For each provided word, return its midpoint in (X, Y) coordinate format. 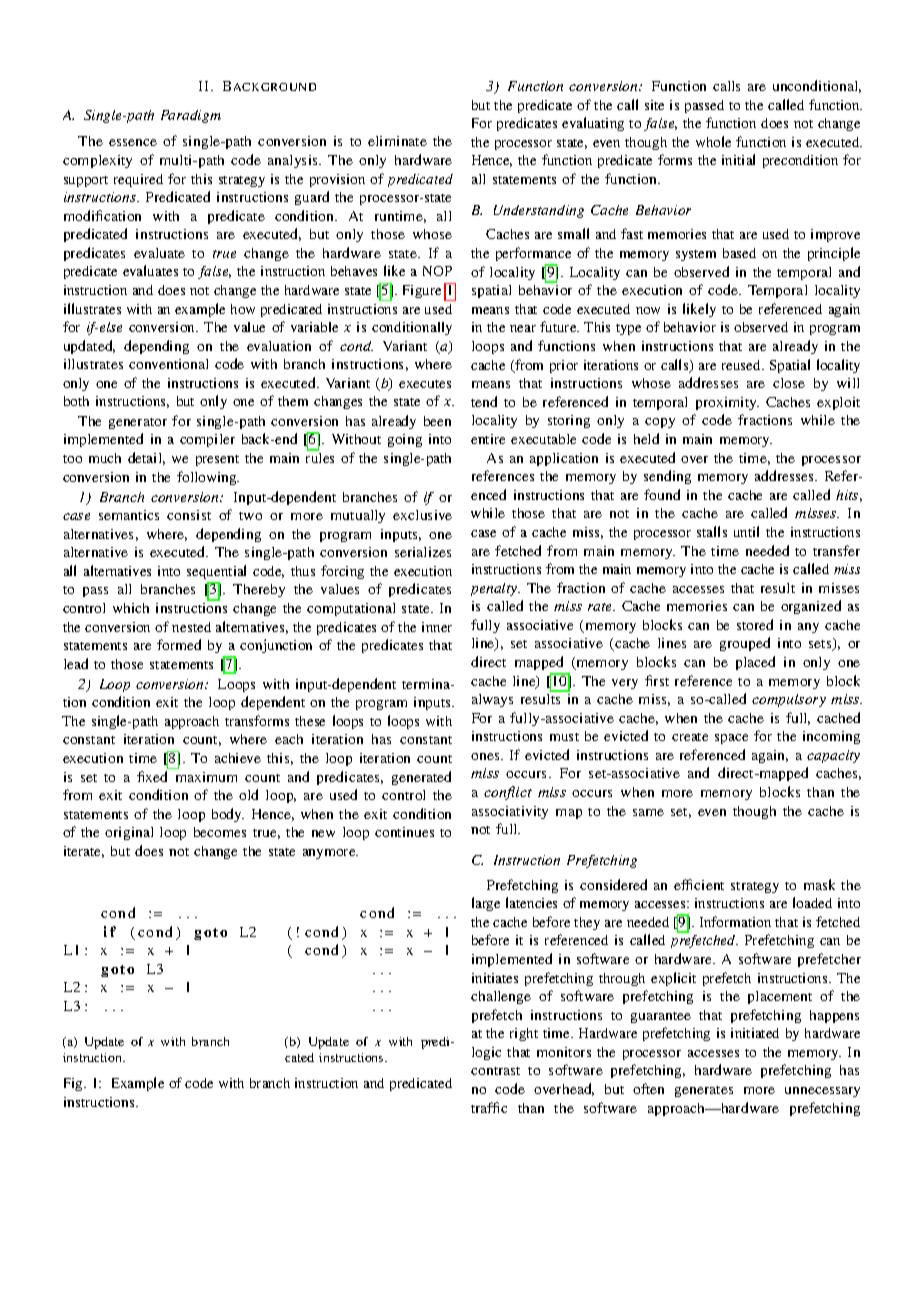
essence (133, 142)
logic (486, 1053)
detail (146, 458)
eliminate (397, 141)
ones (486, 756)
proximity (727, 403)
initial (738, 159)
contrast (495, 1071)
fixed (152, 776)
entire (488, 439)
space (731, 739)
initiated (755, 1033)
